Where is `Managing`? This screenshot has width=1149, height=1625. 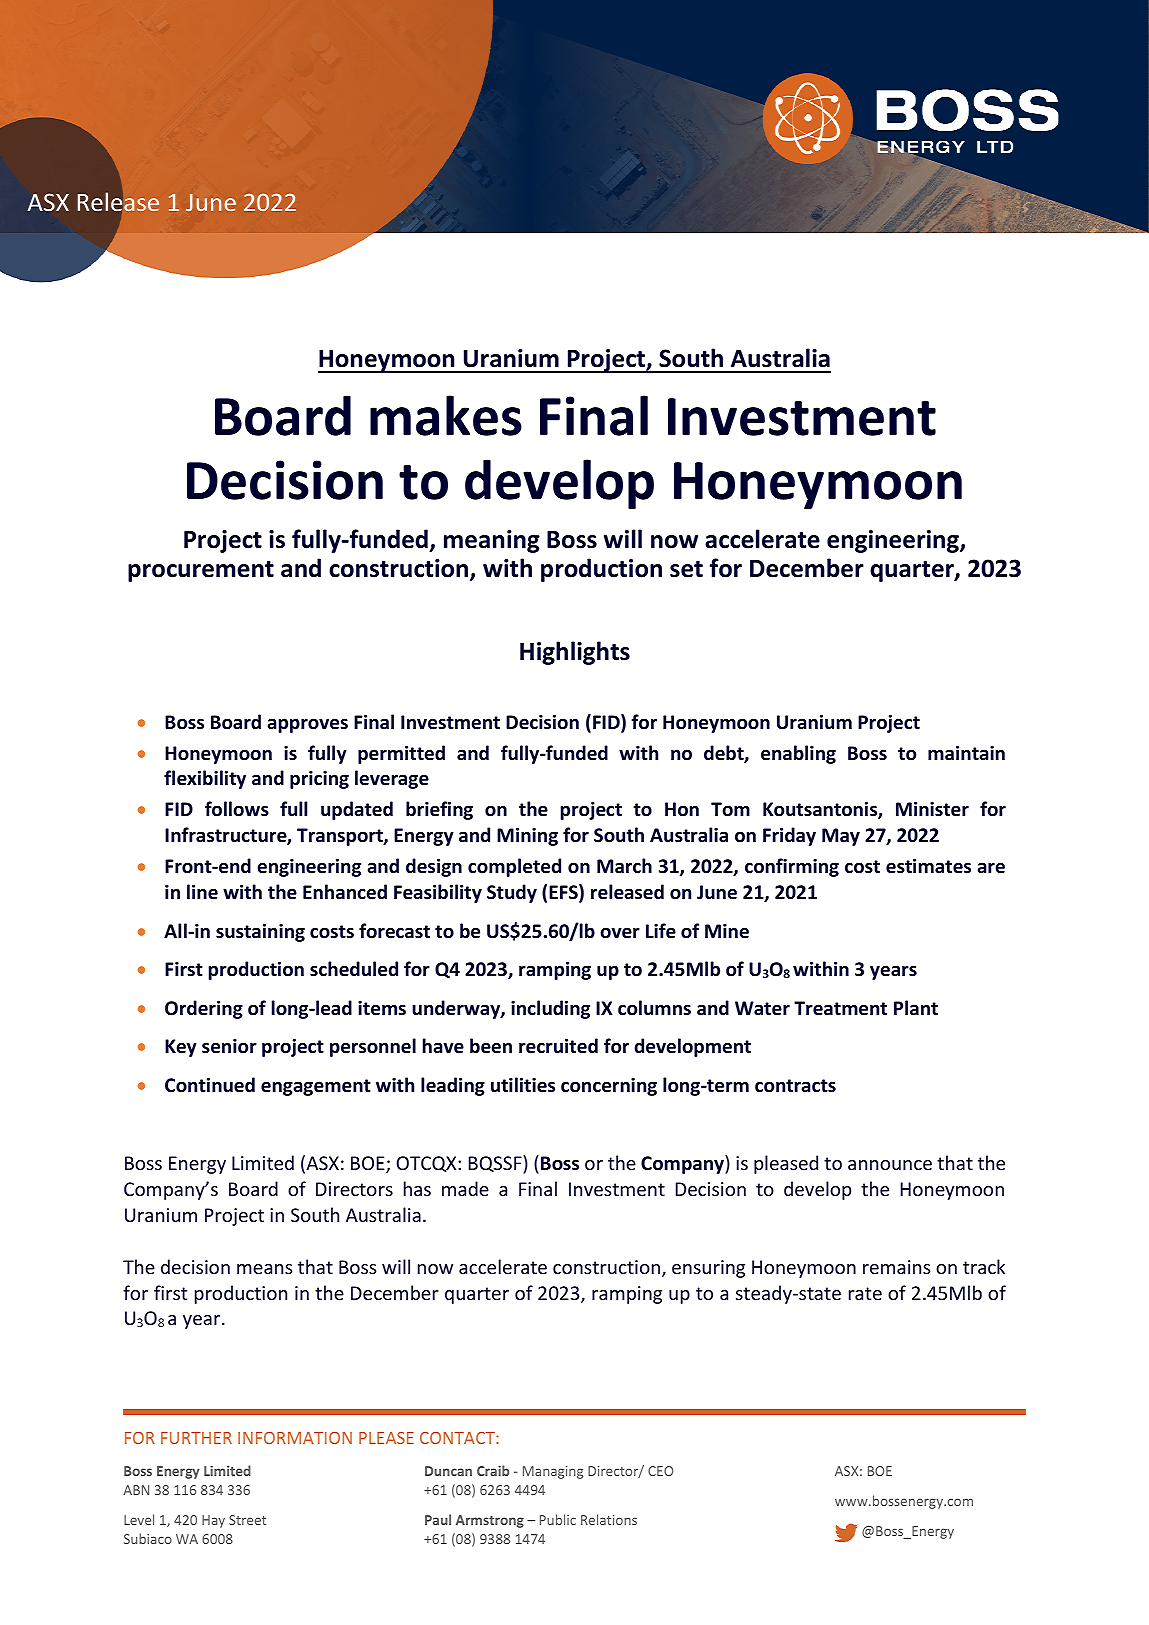
Managing is located at coordinates (553, 1472).
